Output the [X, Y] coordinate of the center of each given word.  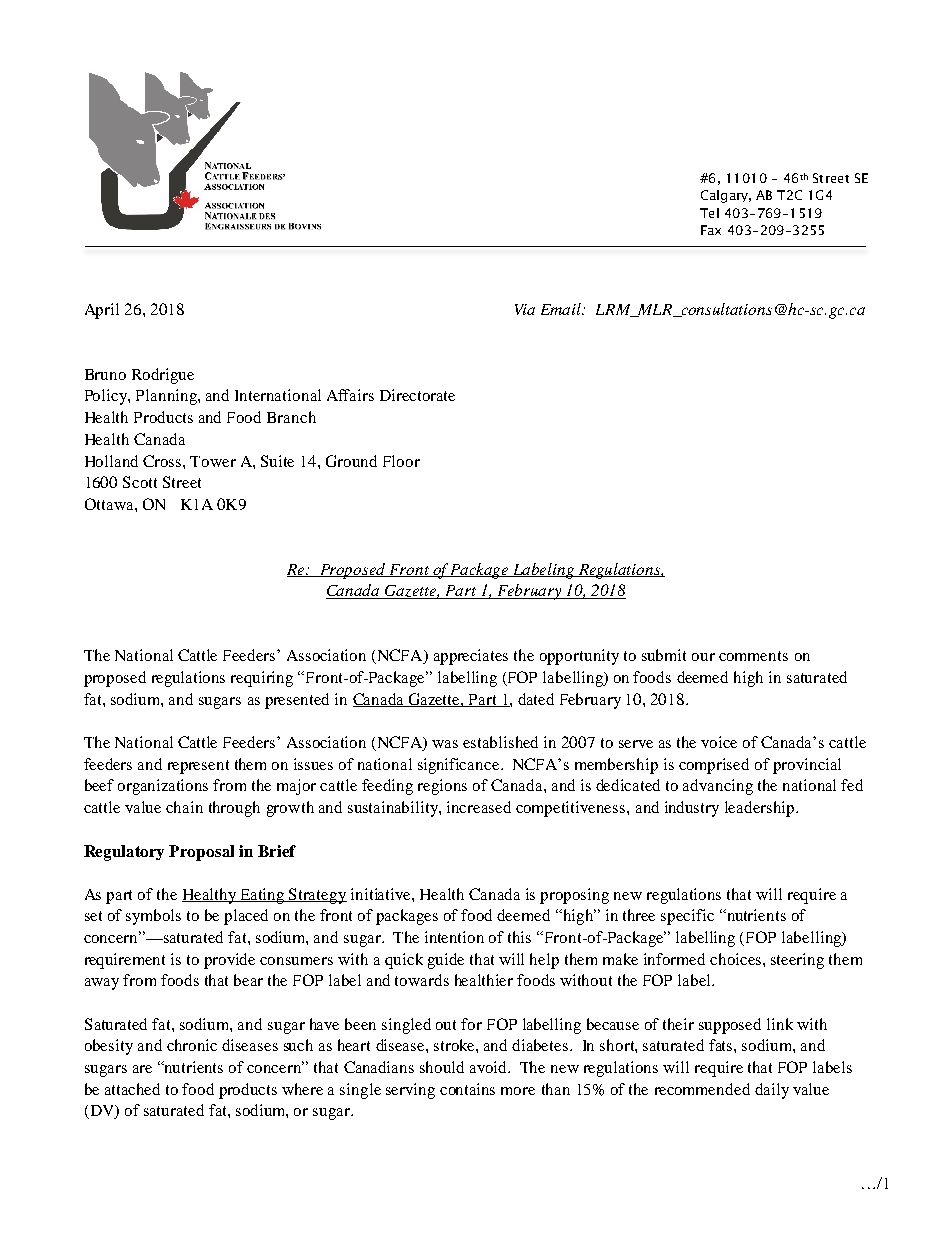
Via [525, 309]
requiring [262, 679]
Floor [401, 461]
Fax [711, 230]
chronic [192, 1045]
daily [772, 1091]
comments [753, 656]
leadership [761, 809]
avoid [489, 1067]
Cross [163, 461]
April [102, 311]
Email [562, 309]
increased [479, 807]
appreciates [471, 657]
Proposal [201, 853]
